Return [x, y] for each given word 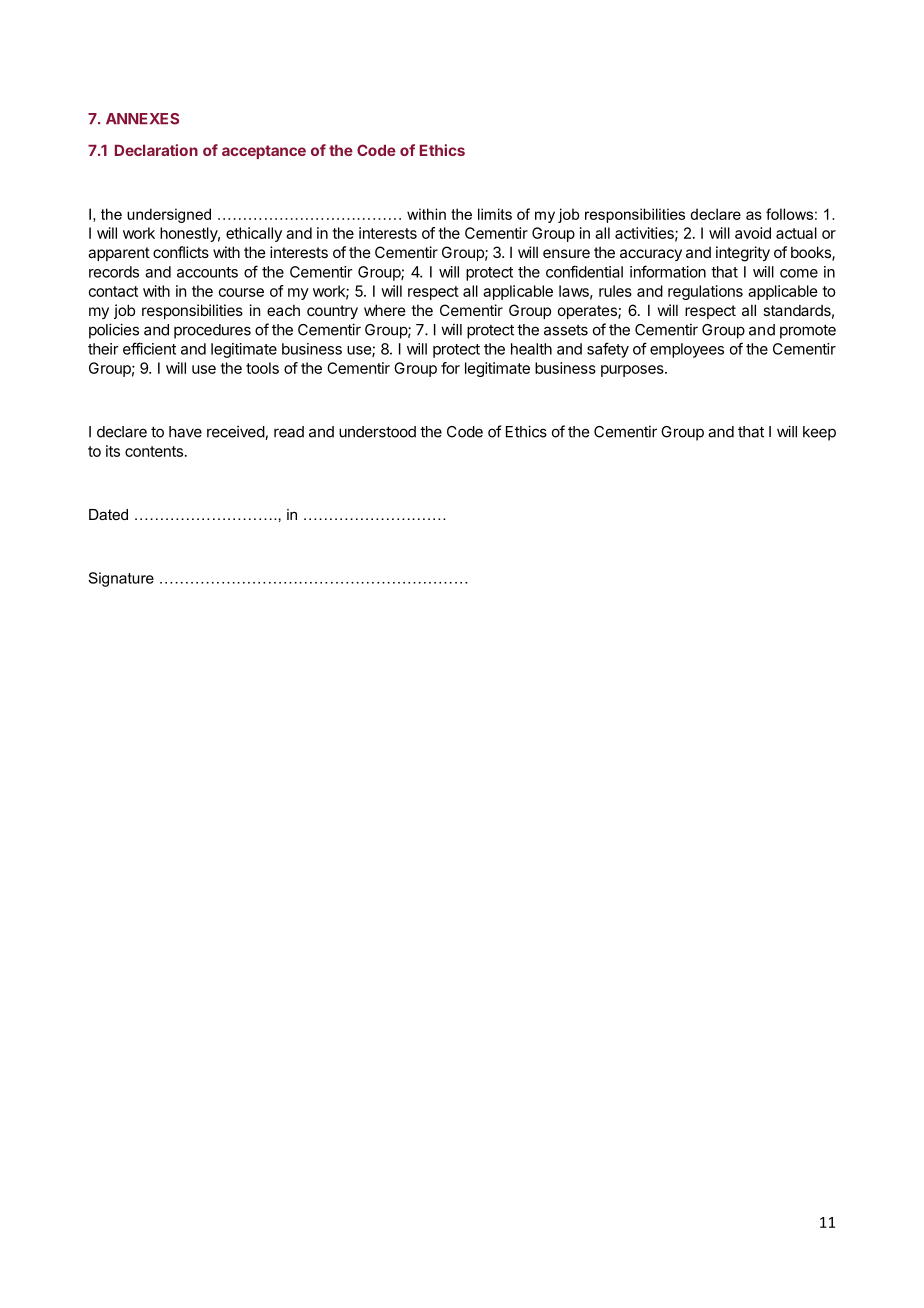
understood [377, 432]
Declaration [156, 150]
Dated [108, 514]
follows [789, 214]
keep [819, 433]
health [531, 349]
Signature [121, 579]
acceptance [264, 152]
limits [495, 214]
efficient [149, 348]
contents [154, 451]
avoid [753, 233]
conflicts [181, 252]
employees [687, 350]
